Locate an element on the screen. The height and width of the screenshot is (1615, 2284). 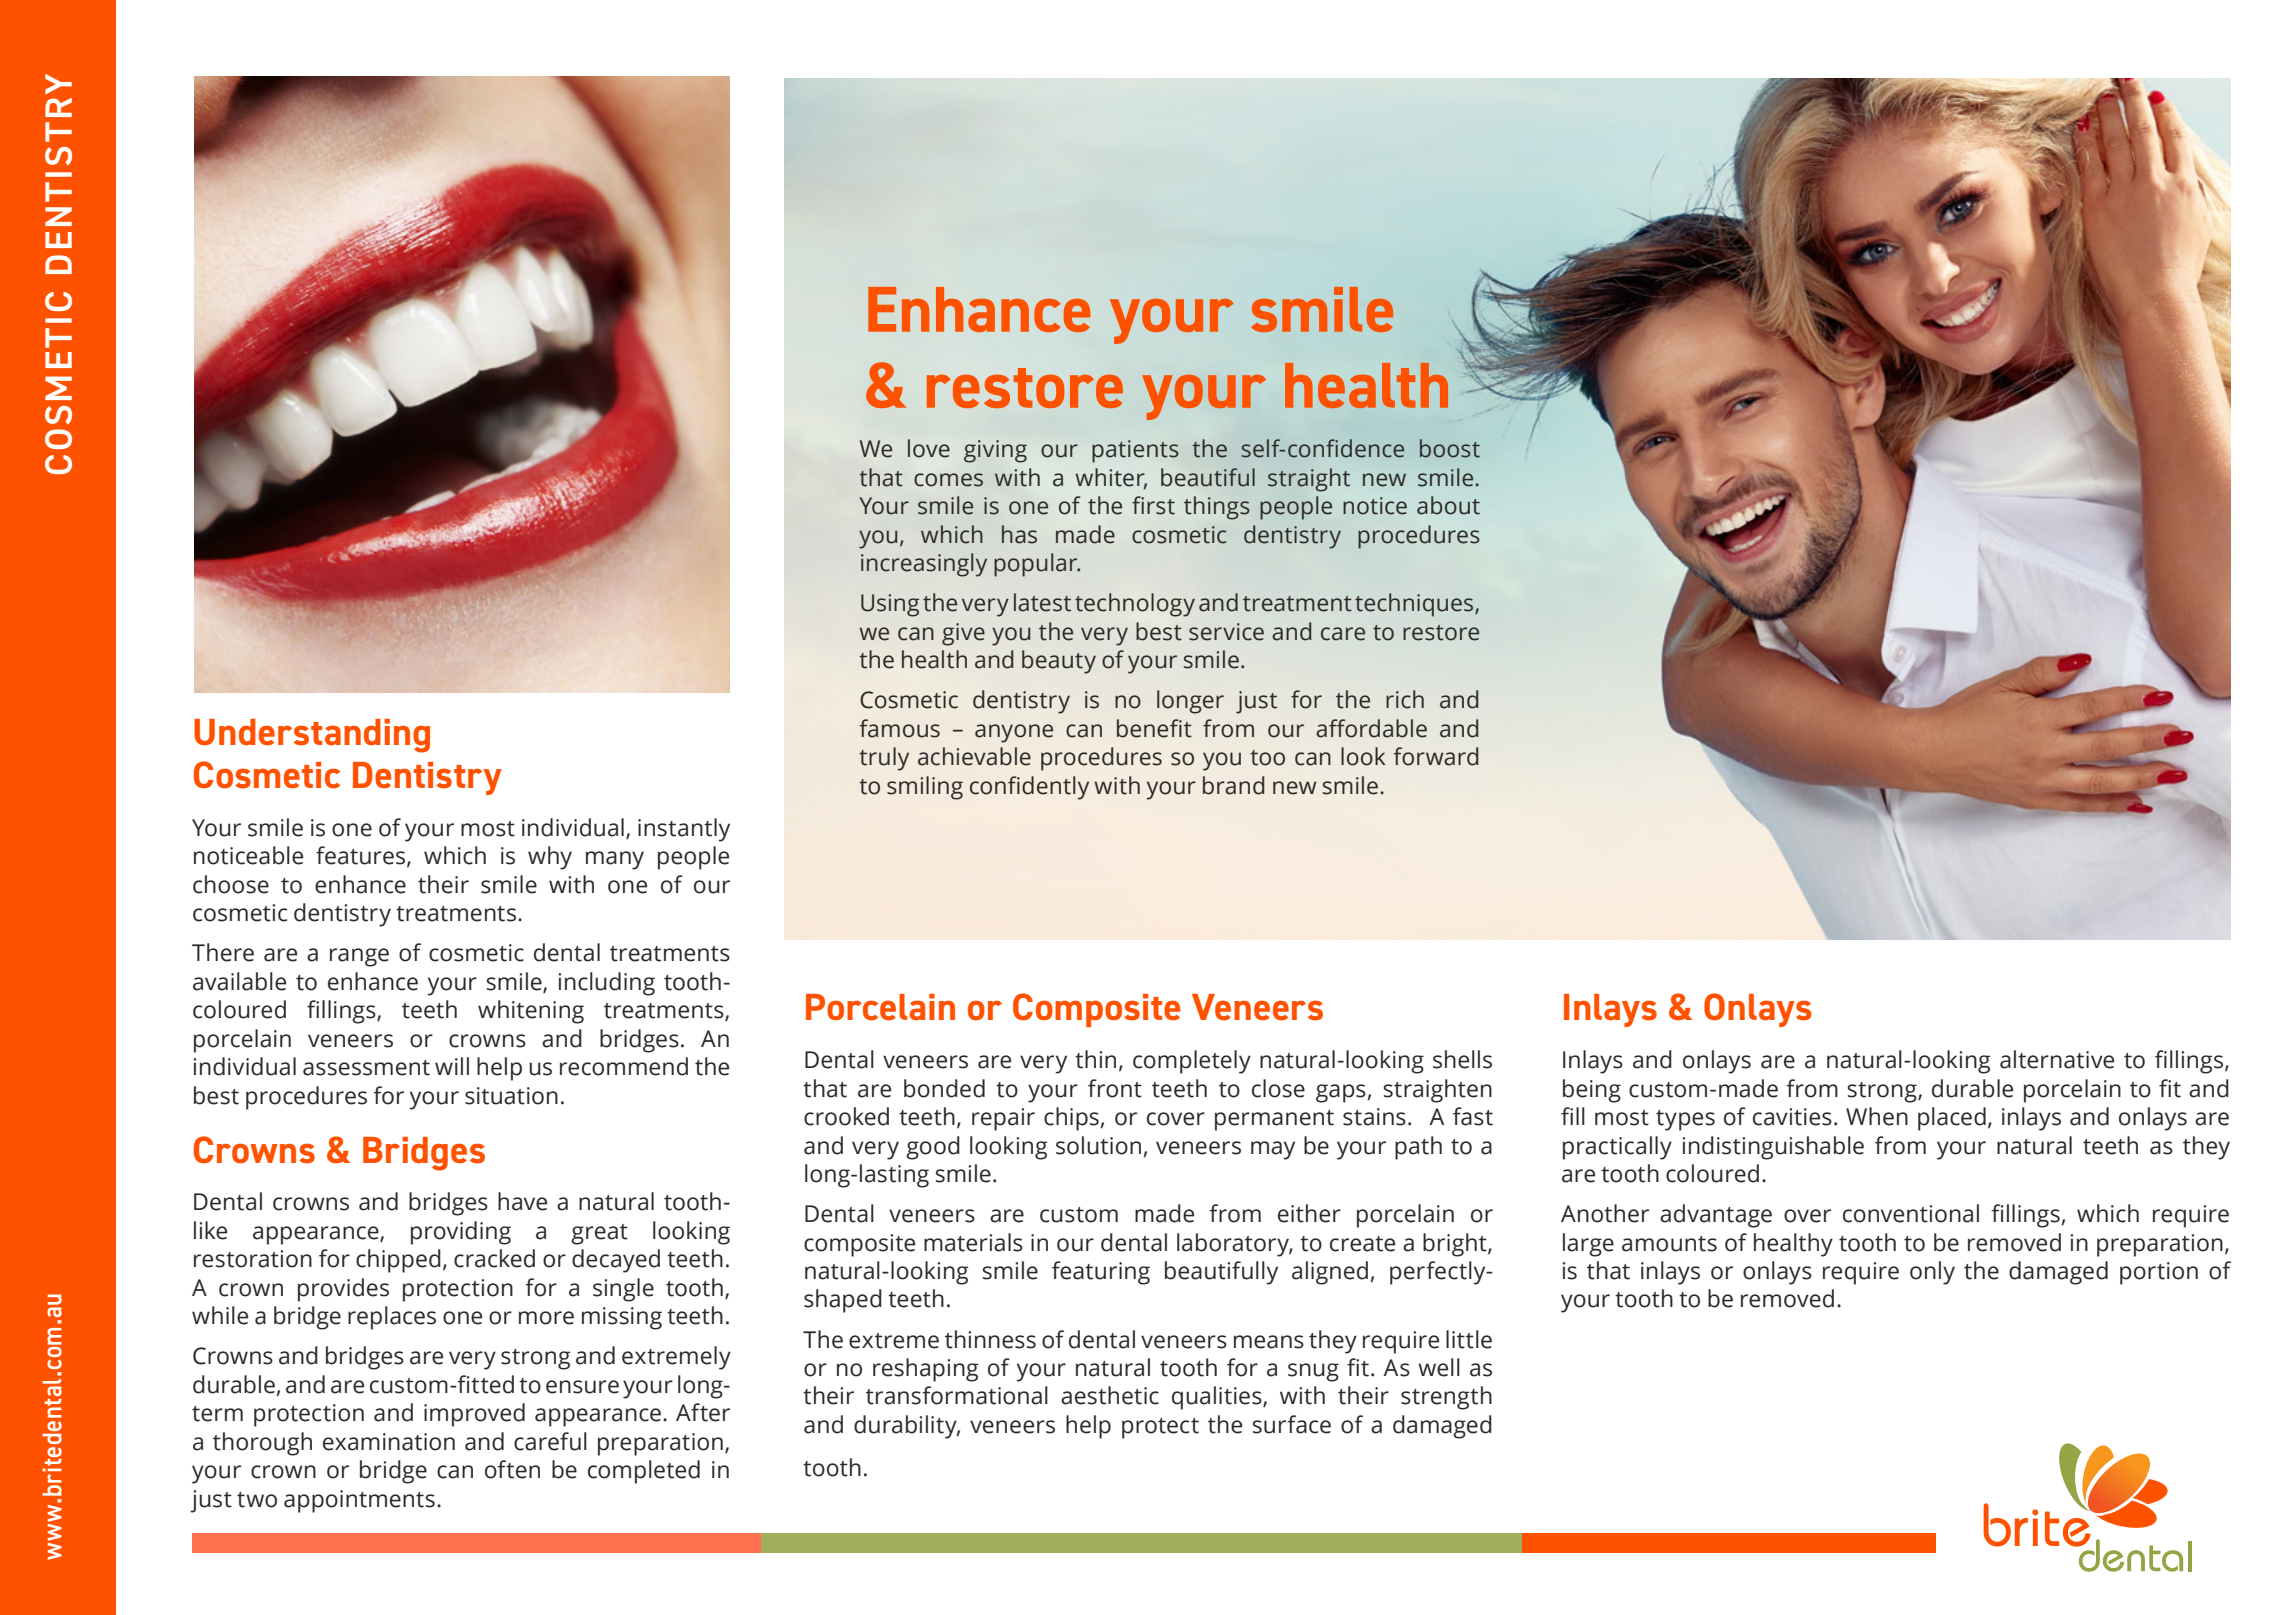
first is located at coordinates (1153, 505).
